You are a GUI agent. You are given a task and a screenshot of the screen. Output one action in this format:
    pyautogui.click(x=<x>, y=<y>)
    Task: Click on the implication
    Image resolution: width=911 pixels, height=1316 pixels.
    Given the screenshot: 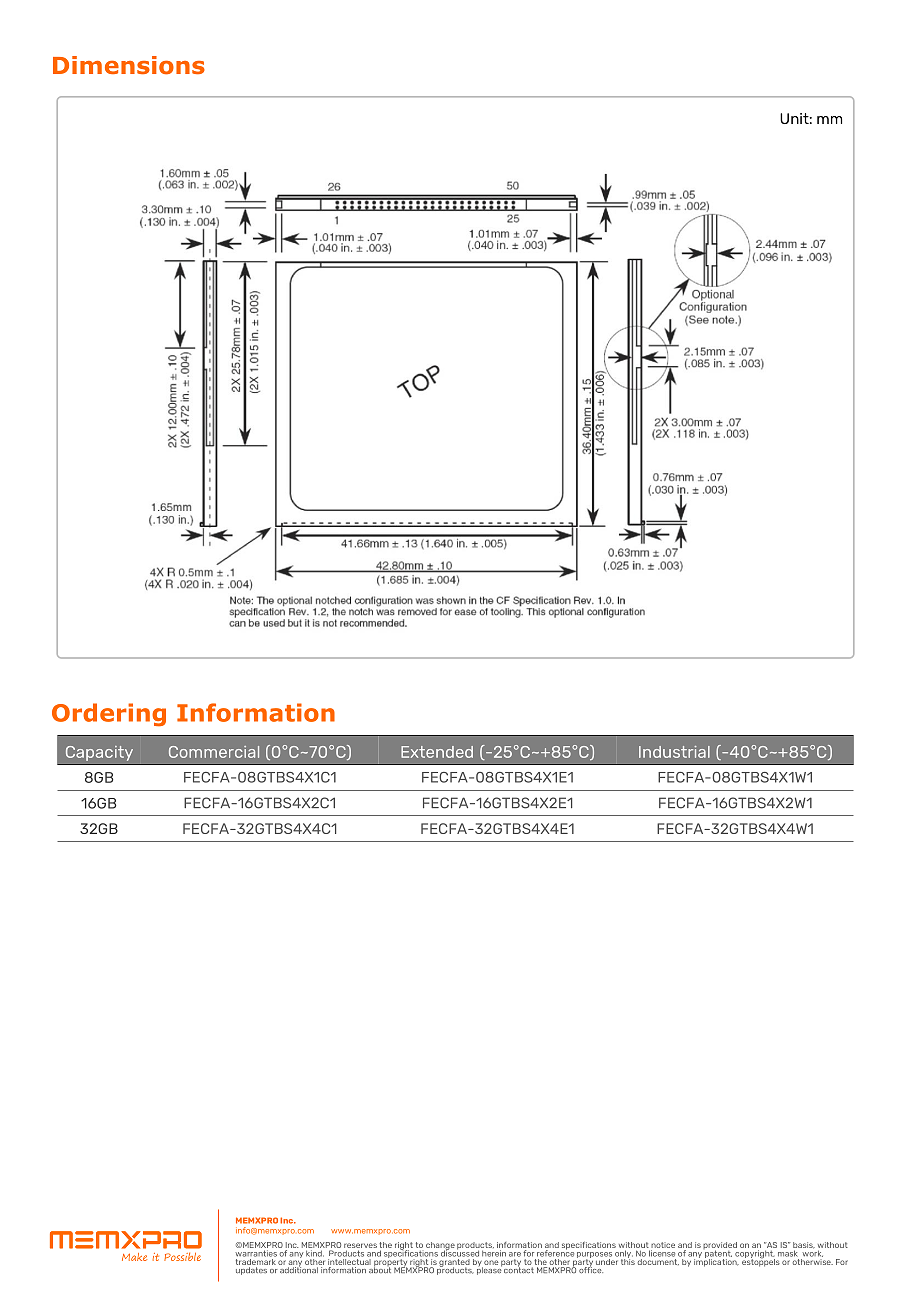 What is the action you would take?
    pyautogui.click(x=716, y=1261)
